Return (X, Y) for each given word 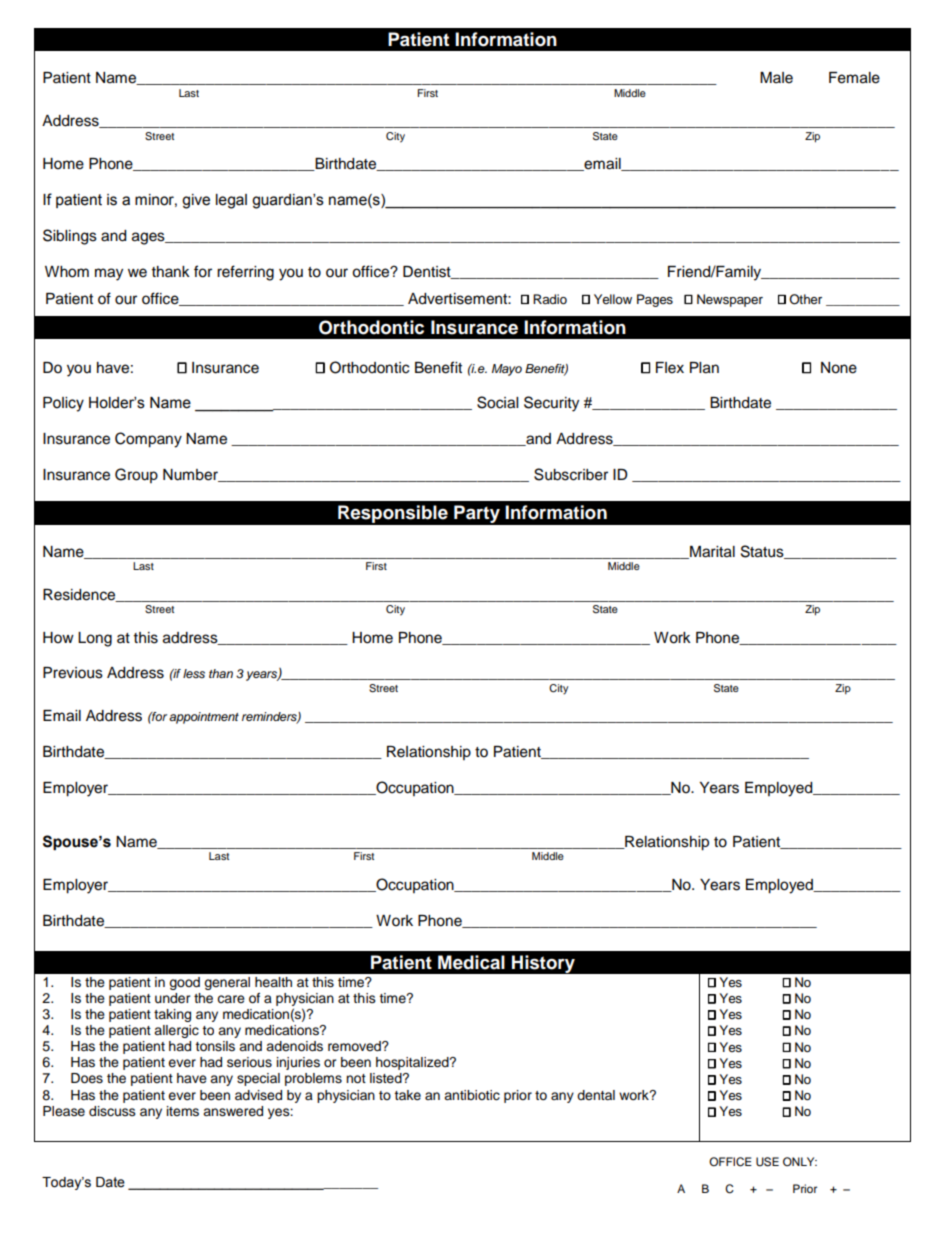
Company (148, 440)
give (196, 201)
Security (551, 404)
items (183, 1111)
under (173, 998)
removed (355, 1046)
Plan (704, 368)
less (194, 673)
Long (95, 639)
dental (596, 1095)
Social (497, 402)
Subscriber (571, 474)
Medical (471, 962)
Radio (550, 299)
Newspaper (730, 300)
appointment (204, 718)
